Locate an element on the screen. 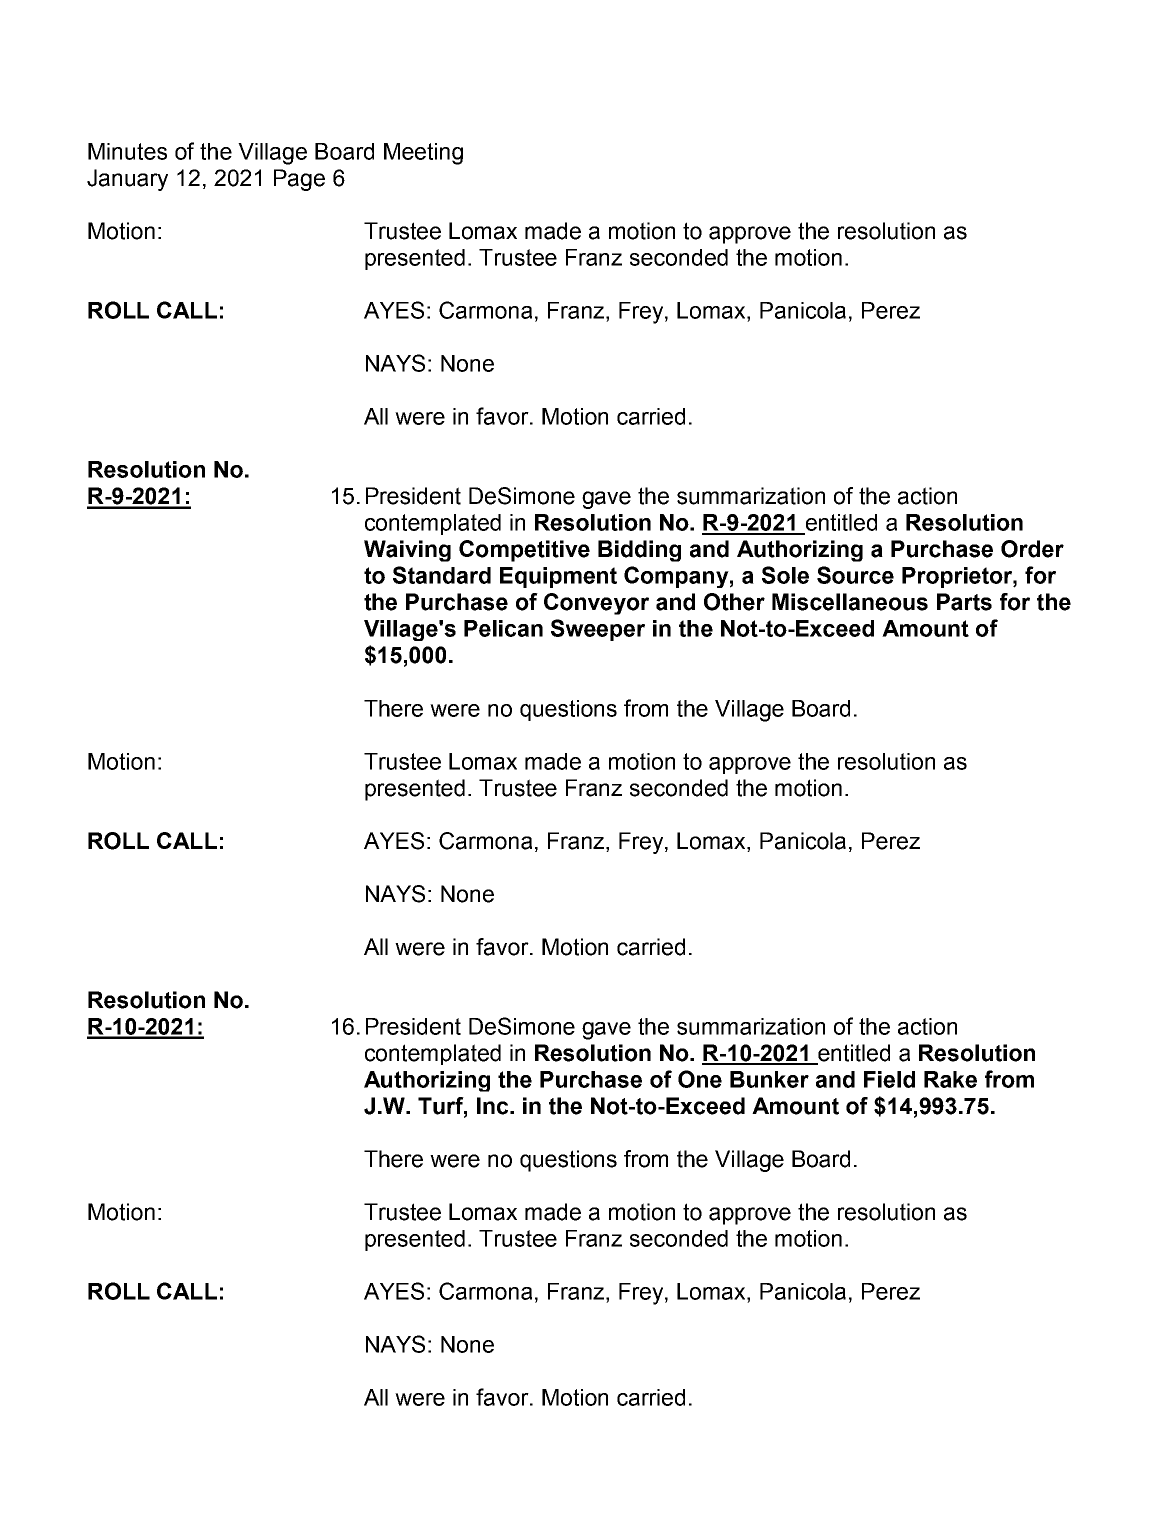 This screenshot has width=1176, height=1521. Page is located at coordinates (299, 180).
